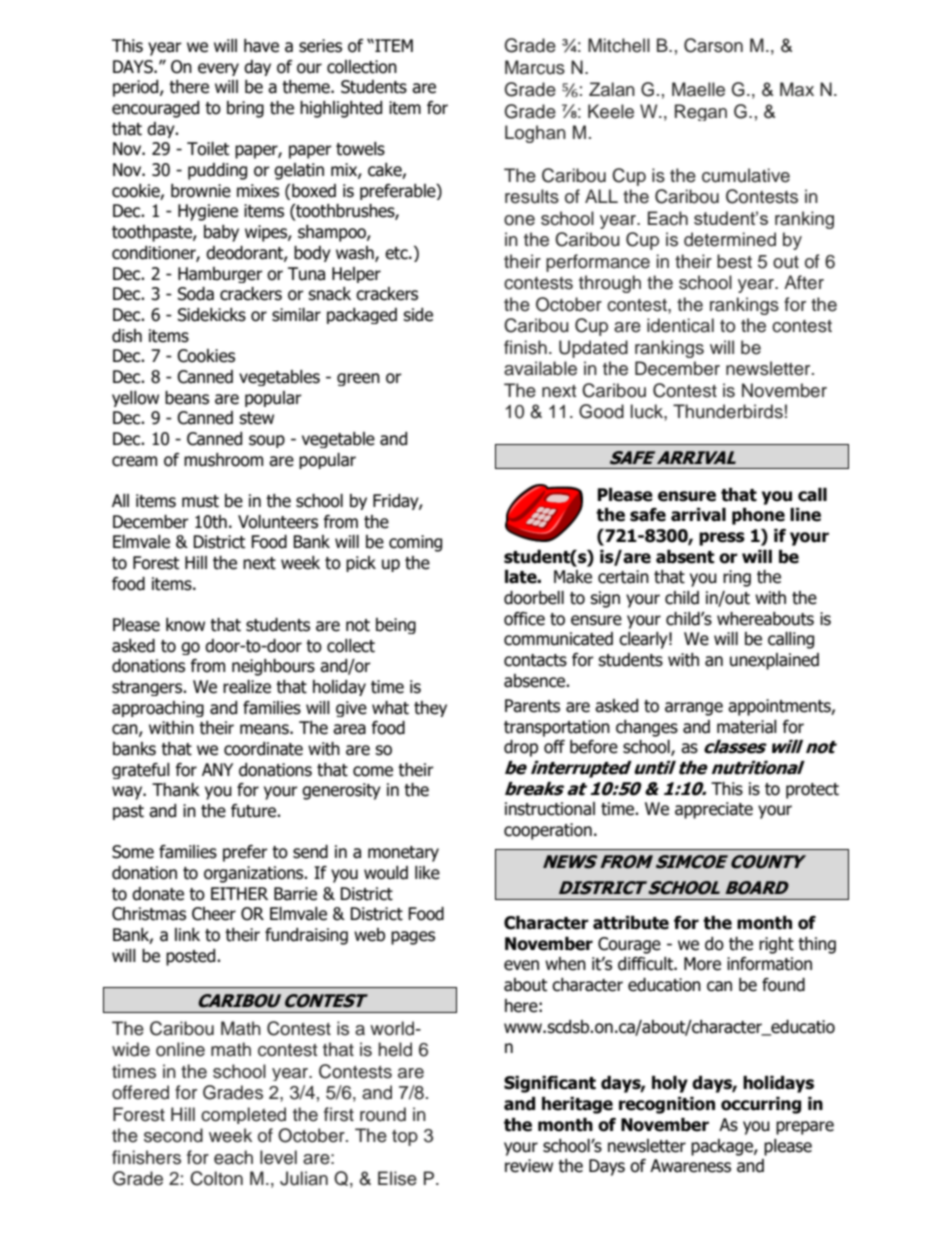 This document has width=952, height=1233. I want to click on available, so click(540, 368).
